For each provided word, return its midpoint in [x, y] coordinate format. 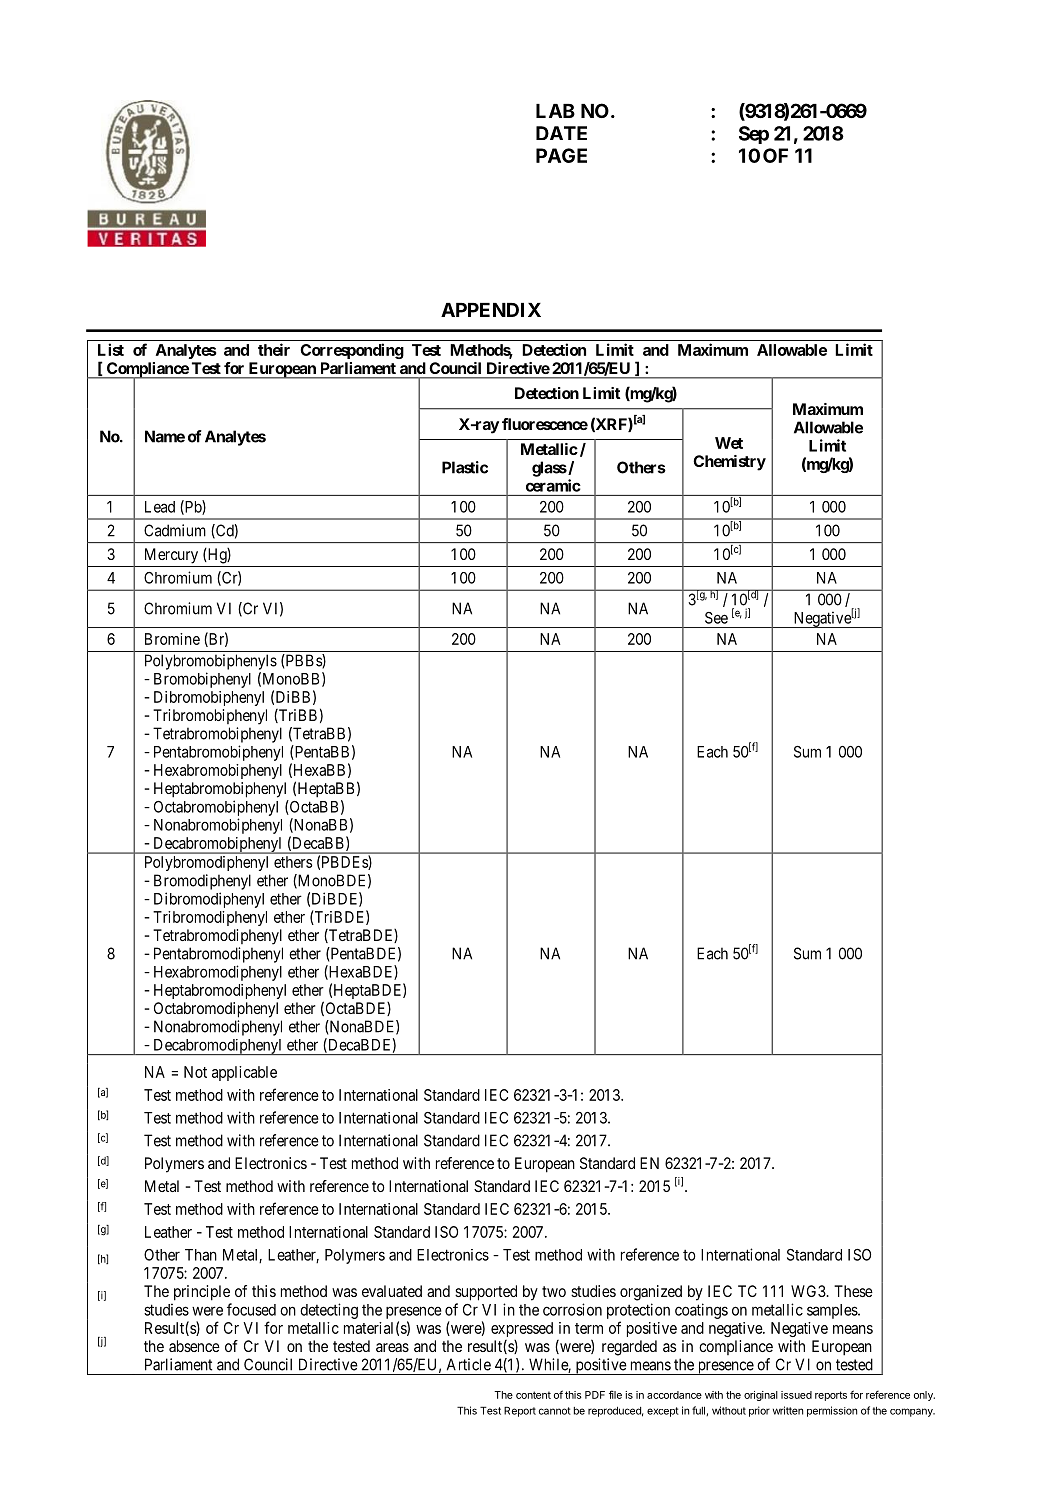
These [853, 1291]
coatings [701, 1311]
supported [486, 1293]
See [716, 618]
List [111, 349]
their [274, 349]
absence [194, 1346]
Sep [754, 135]
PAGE [561, 155]
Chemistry [729, 463]
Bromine [172, 639]
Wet [729, 443]
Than [201, 1255]
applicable [244, 1073]
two [554, 1291]
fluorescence [545, 424]
